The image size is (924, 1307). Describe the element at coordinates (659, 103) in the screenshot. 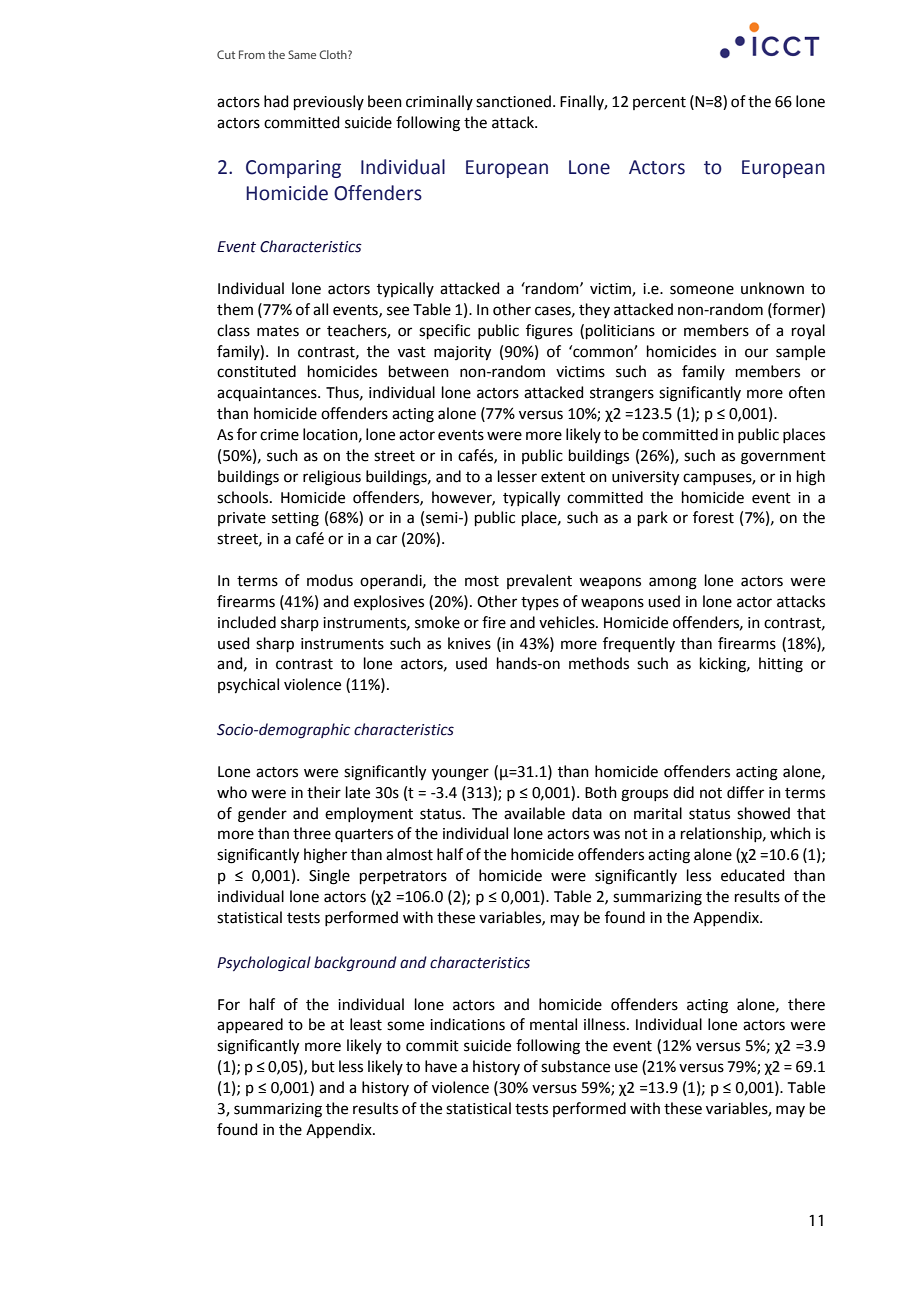

I see `percent` at that location.
